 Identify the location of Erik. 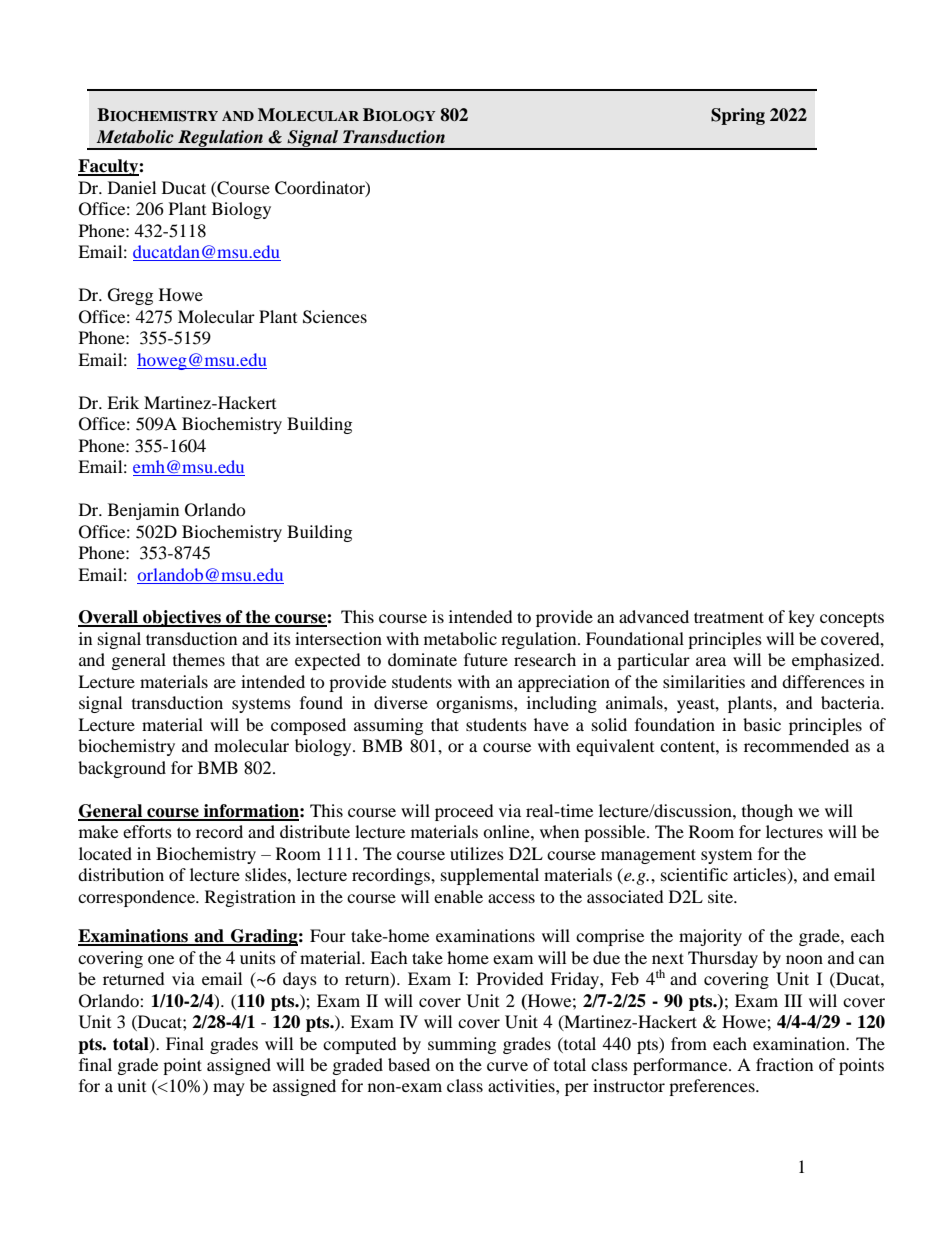
(123, 402).
